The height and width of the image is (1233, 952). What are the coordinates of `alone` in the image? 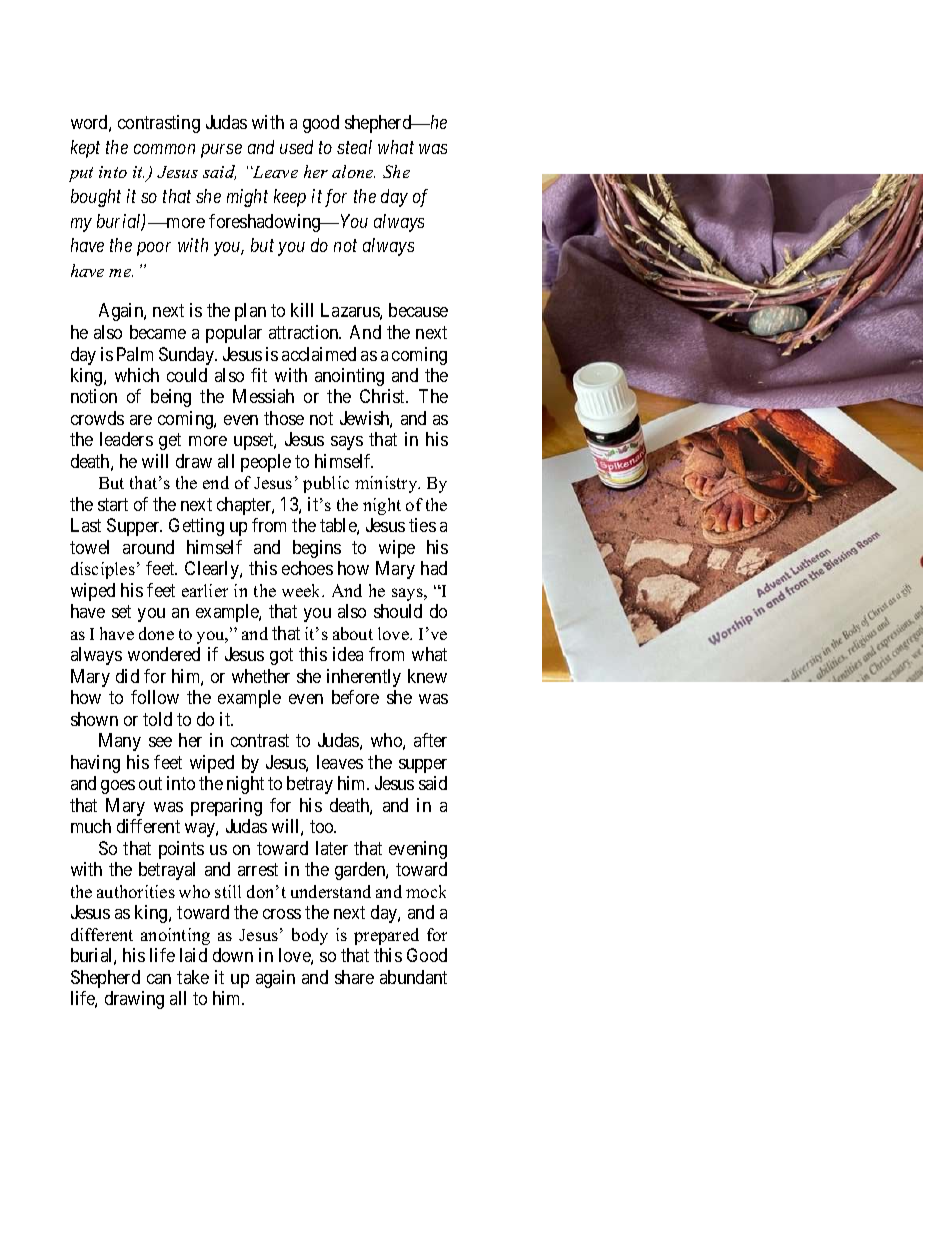 It's located at (353, 171).
